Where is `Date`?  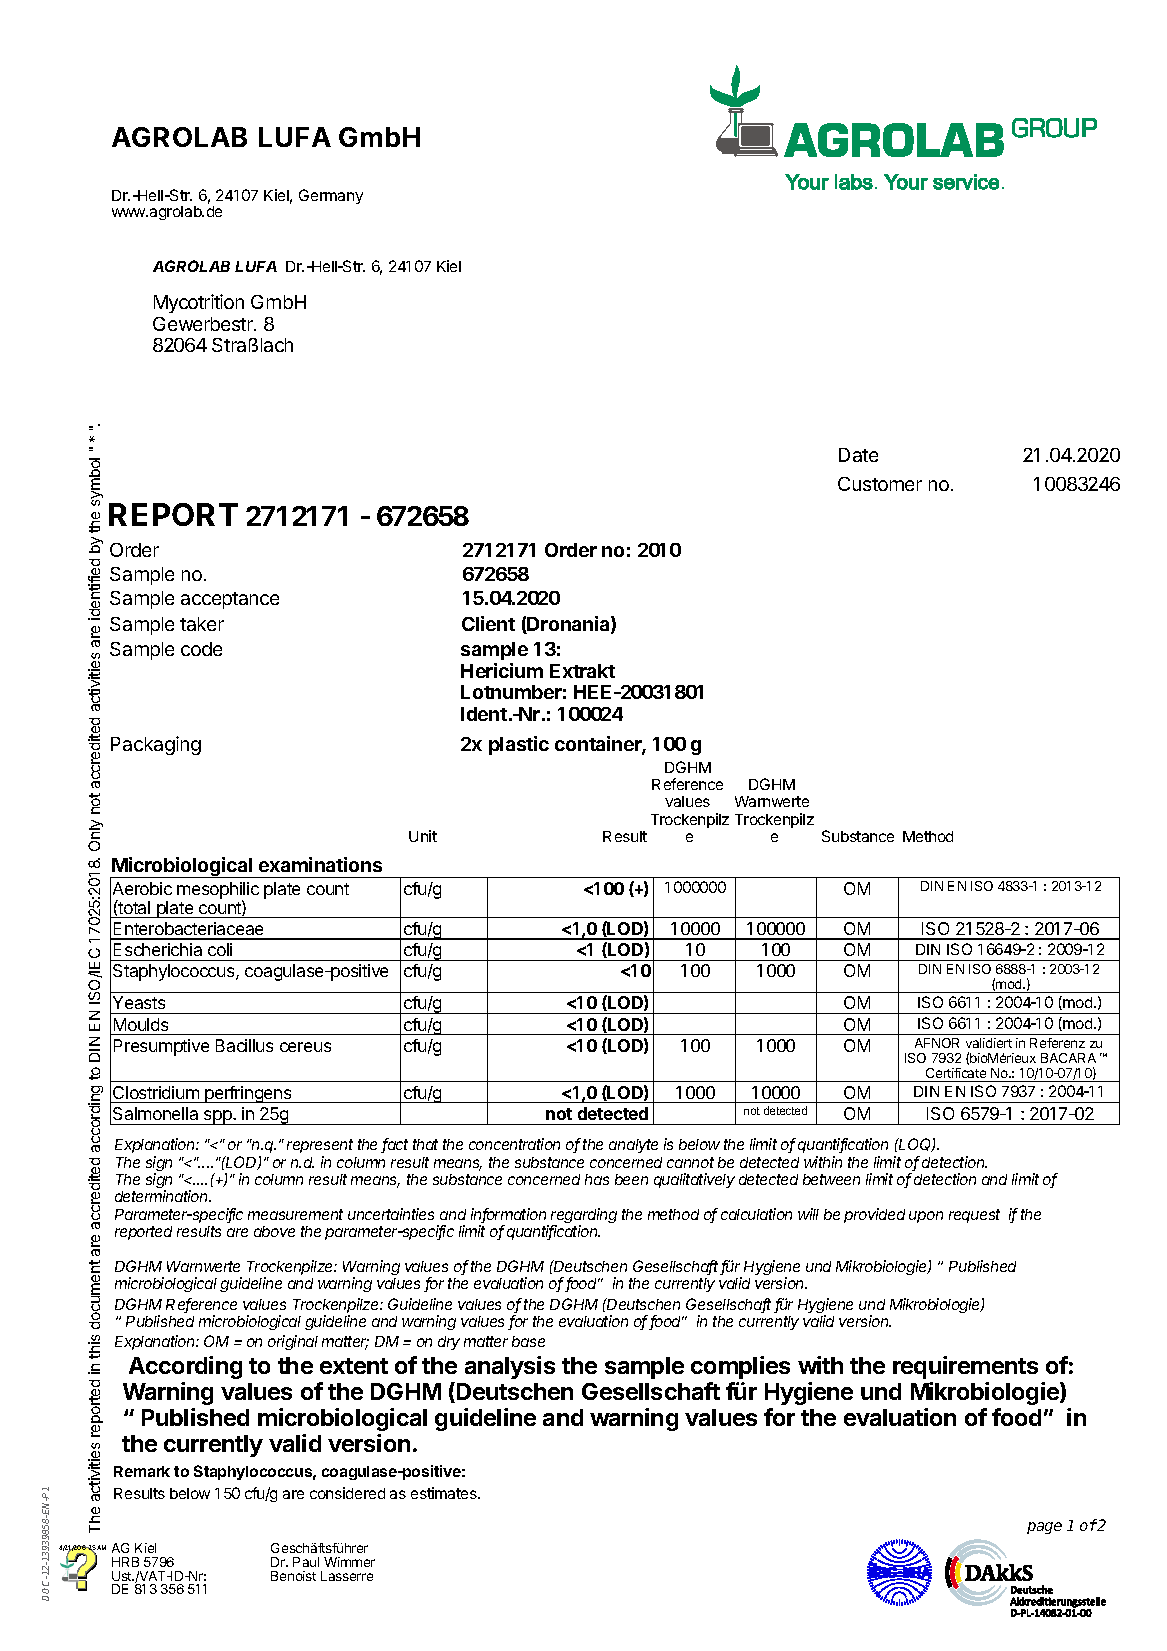
Date is located at coordinates (858, 455).
